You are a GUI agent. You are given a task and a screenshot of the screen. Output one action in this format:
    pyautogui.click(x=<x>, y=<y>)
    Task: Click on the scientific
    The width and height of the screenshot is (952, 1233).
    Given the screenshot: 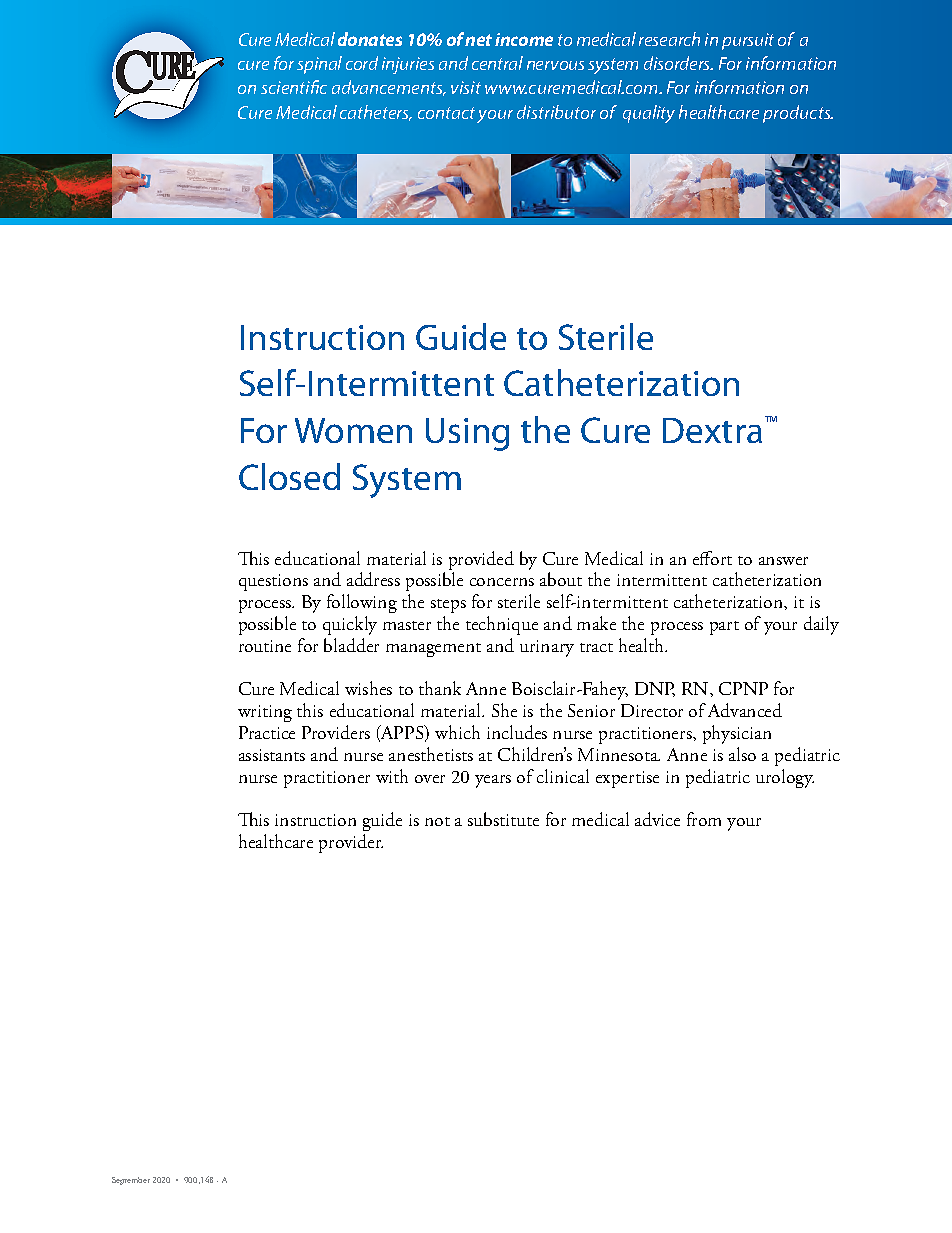 What is the action you would take?
    pyautogui.click(x=294, y=87)
